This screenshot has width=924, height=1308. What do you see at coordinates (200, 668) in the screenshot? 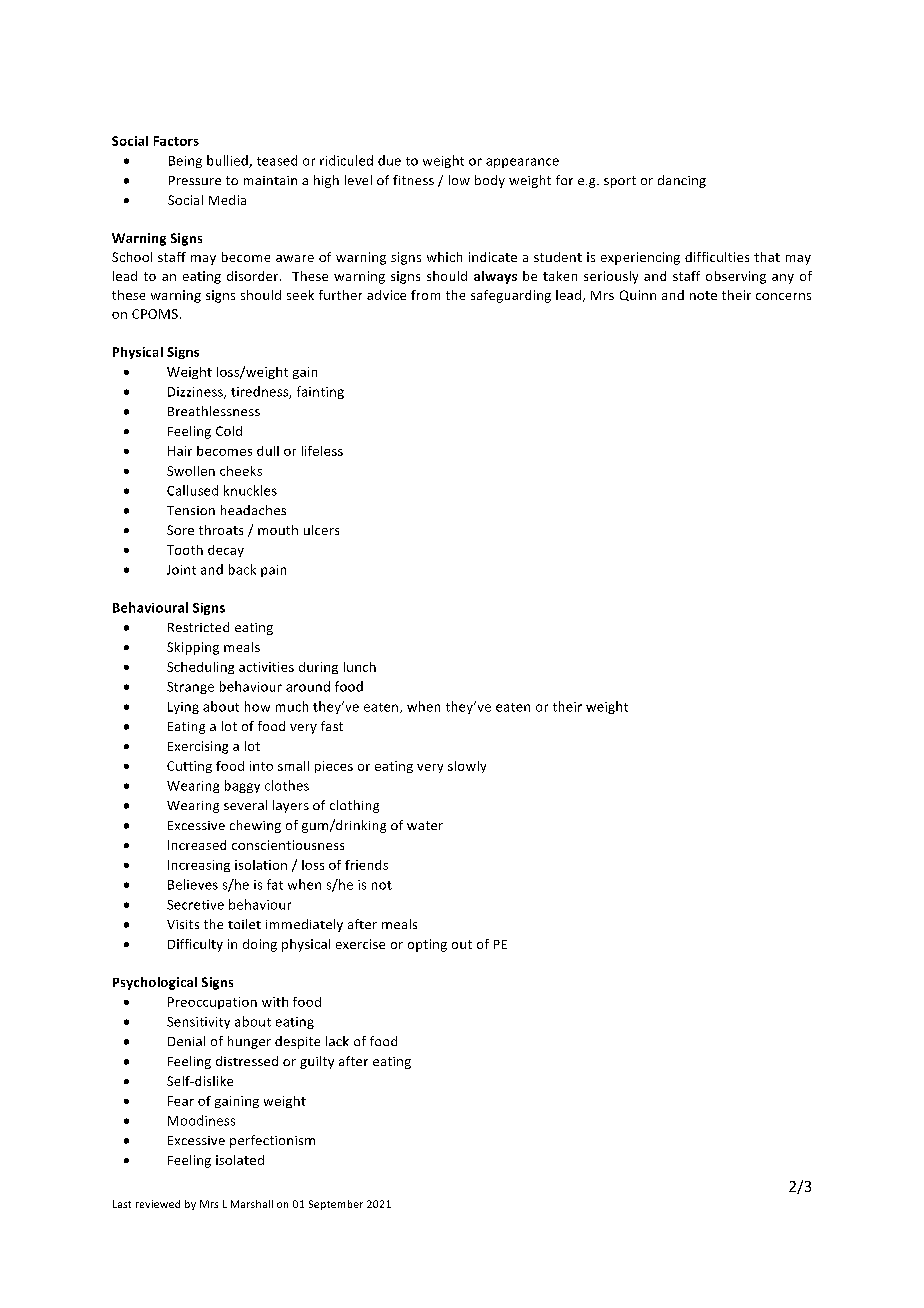
I see `Scheduling` at bounding box center [200, 668].
